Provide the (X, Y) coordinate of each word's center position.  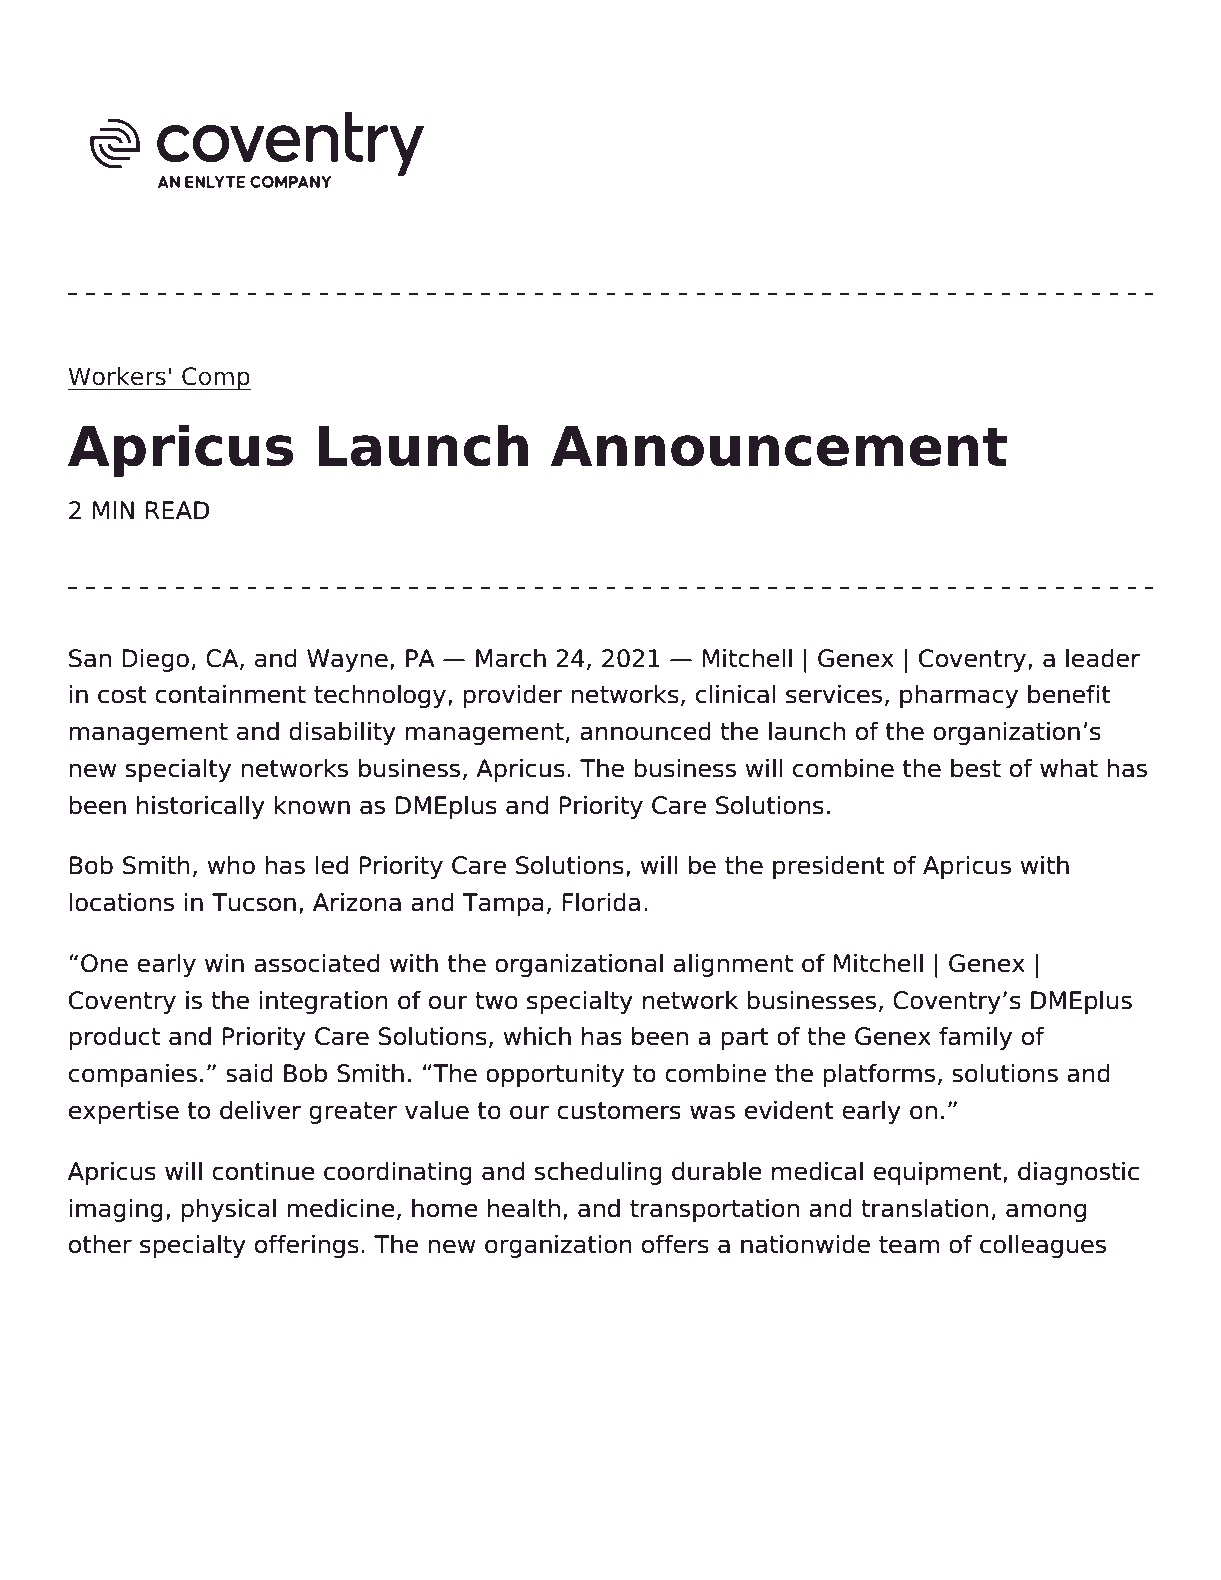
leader (1103, 658)
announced (645, 731)
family (975, 1038)
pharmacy (959, 696)
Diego (155, 660)
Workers (117, 376)
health (524, 1208)
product (114, 1038)
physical (228, 1210)
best (976, 768)
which (537, 1036)
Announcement (779, 446)
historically (201, 807)
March (511, 658)
